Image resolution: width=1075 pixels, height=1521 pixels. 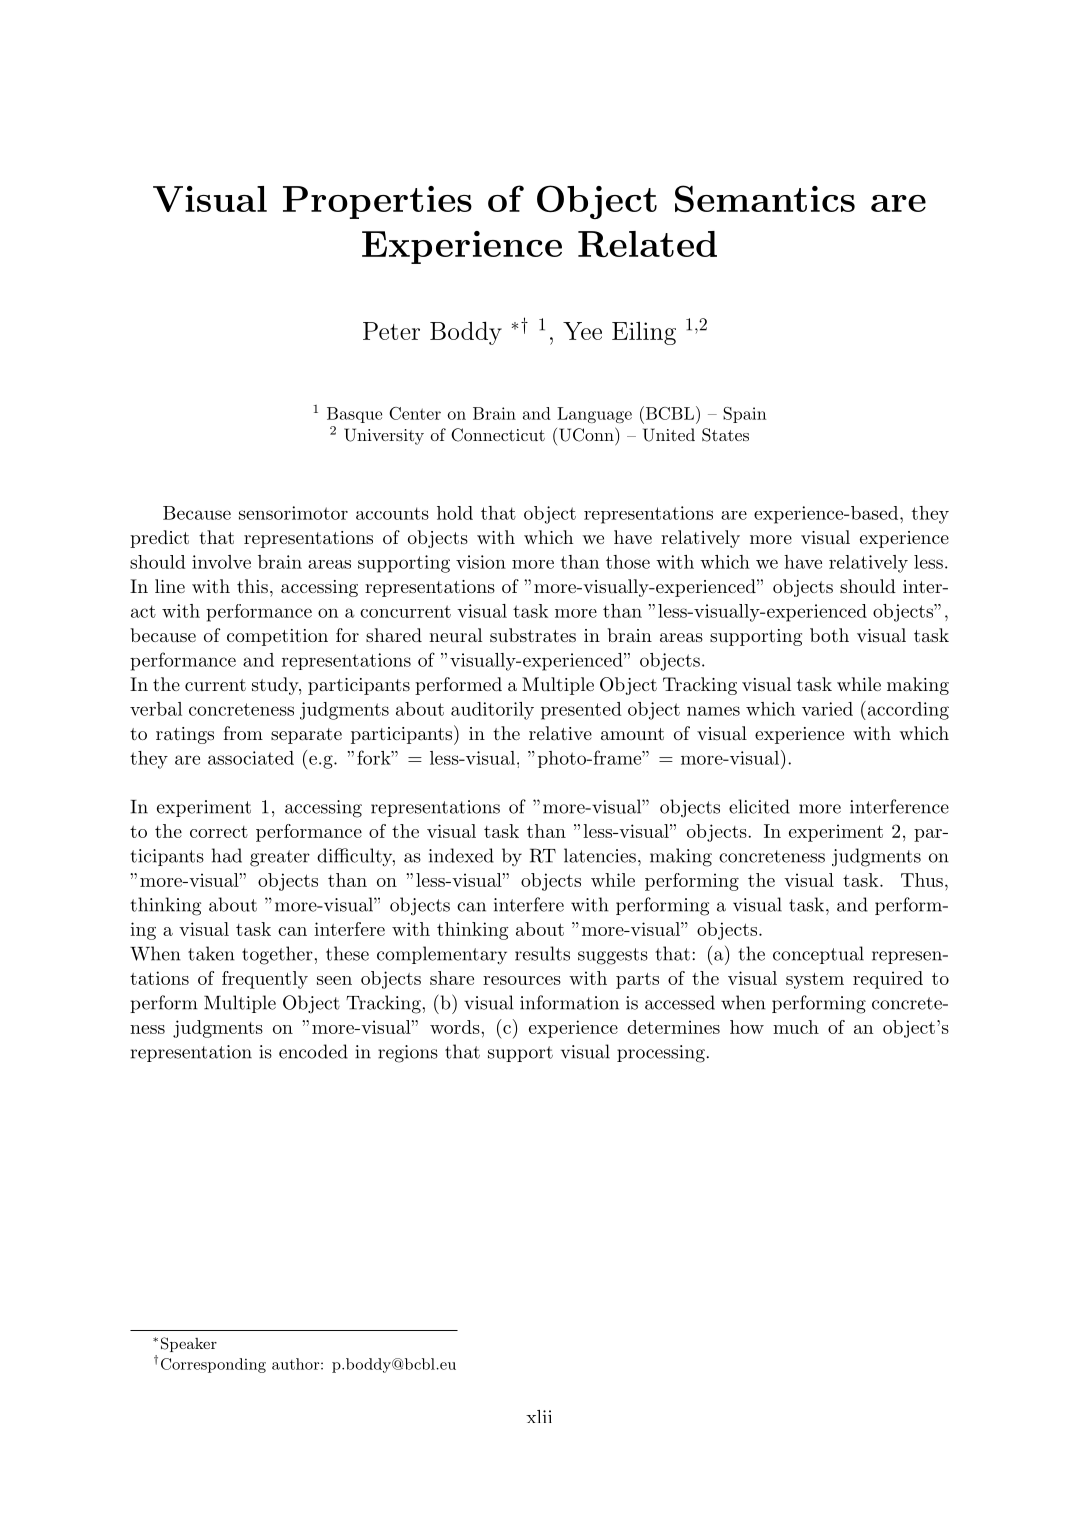 What do you see at coordinates (765, 198) in the page?
I see `Semantics` at bounding box center [765, 198].
